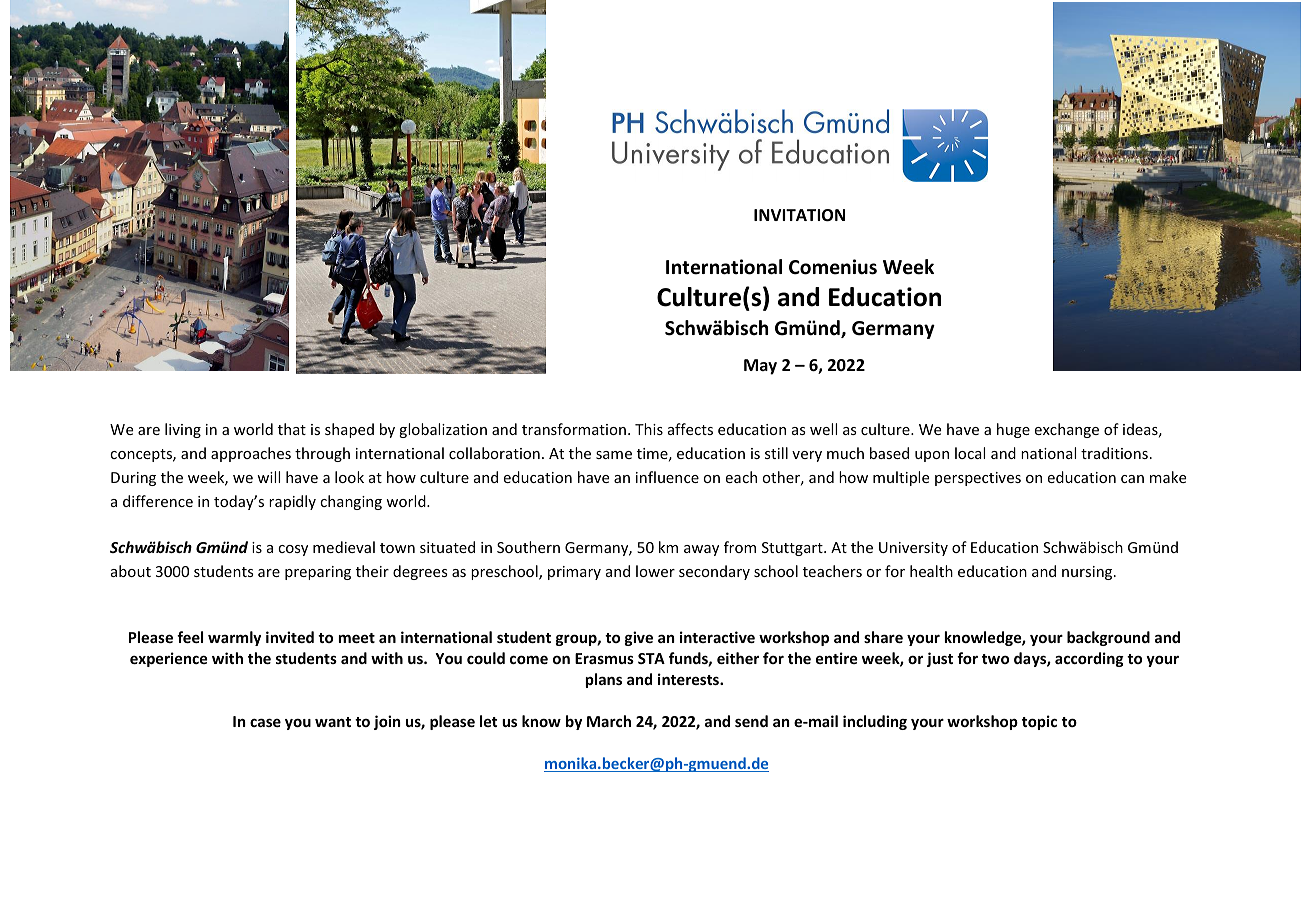 This page has height=924, width=1309. Describe the element at coordinates (799, 215) in the page. I see `INVITATION` at that location.
